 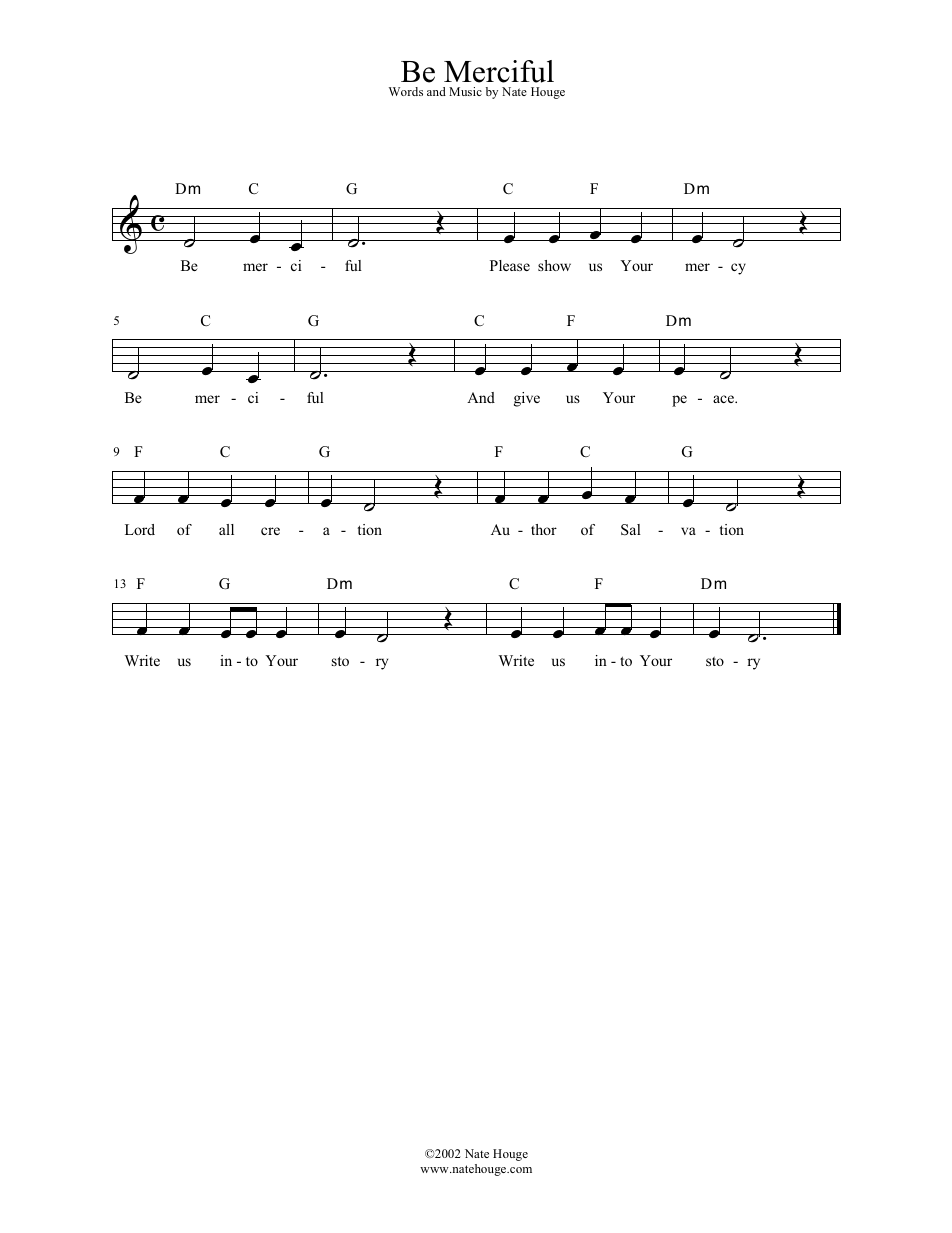 I want to click on Merciful, so click(x=499, y=71).
